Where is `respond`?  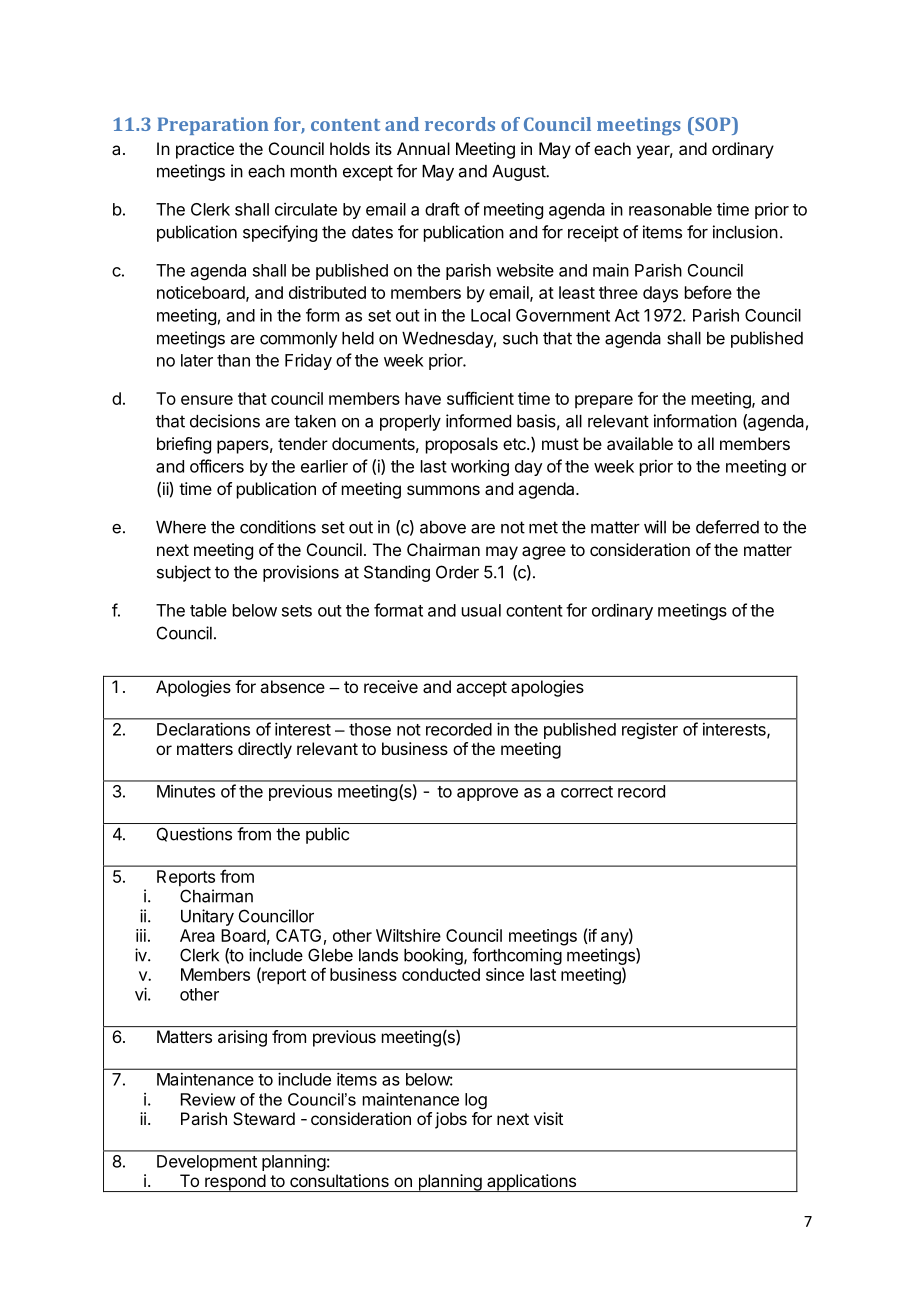 respond is located at coordinates (235, 1183).
